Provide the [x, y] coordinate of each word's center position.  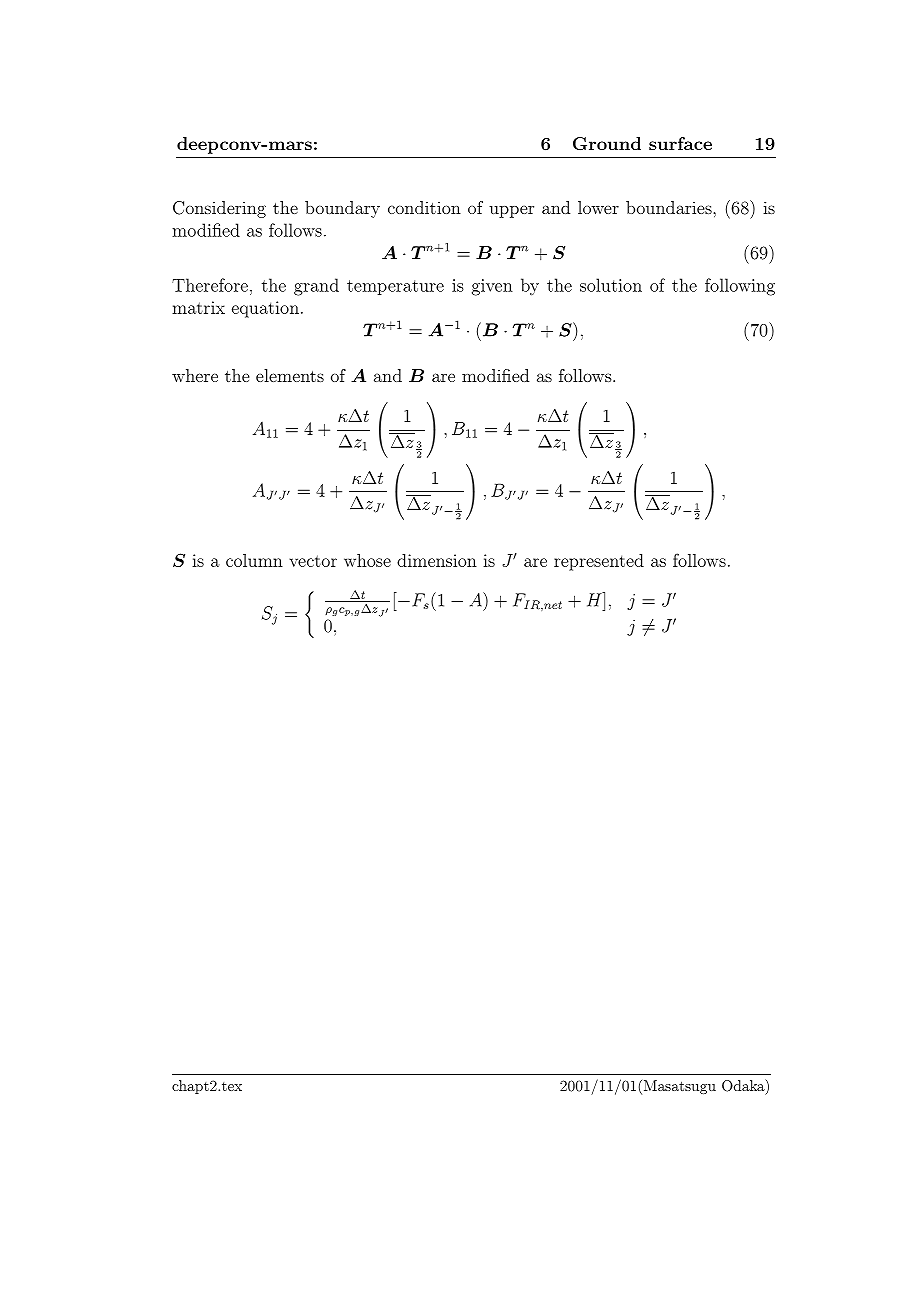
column [254, 560]
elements [290, 375]
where [195, 375]
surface [680, 143]
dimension [437, 560]
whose [367, 560]
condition [424, 207]
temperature [395, 287]
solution [611, 285]
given [492, 287]
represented [599, 562]
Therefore [210, 285]
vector [313, 561]
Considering [219, 209]
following [740, 287]
